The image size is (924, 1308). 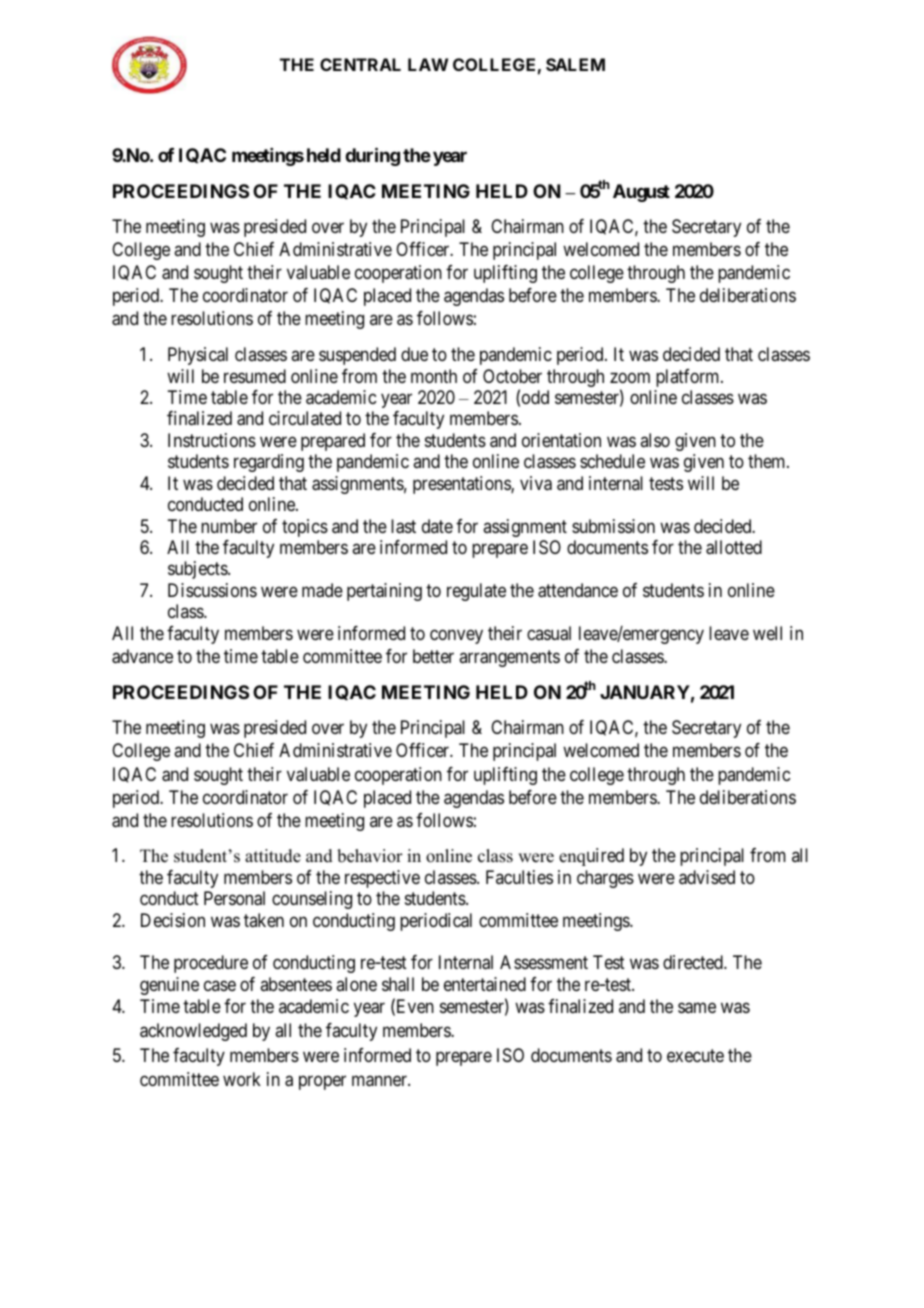 What do you see at coordinates (428, 64) in the screenshot?
I see `LAW` at bounding box center [428, 64].
